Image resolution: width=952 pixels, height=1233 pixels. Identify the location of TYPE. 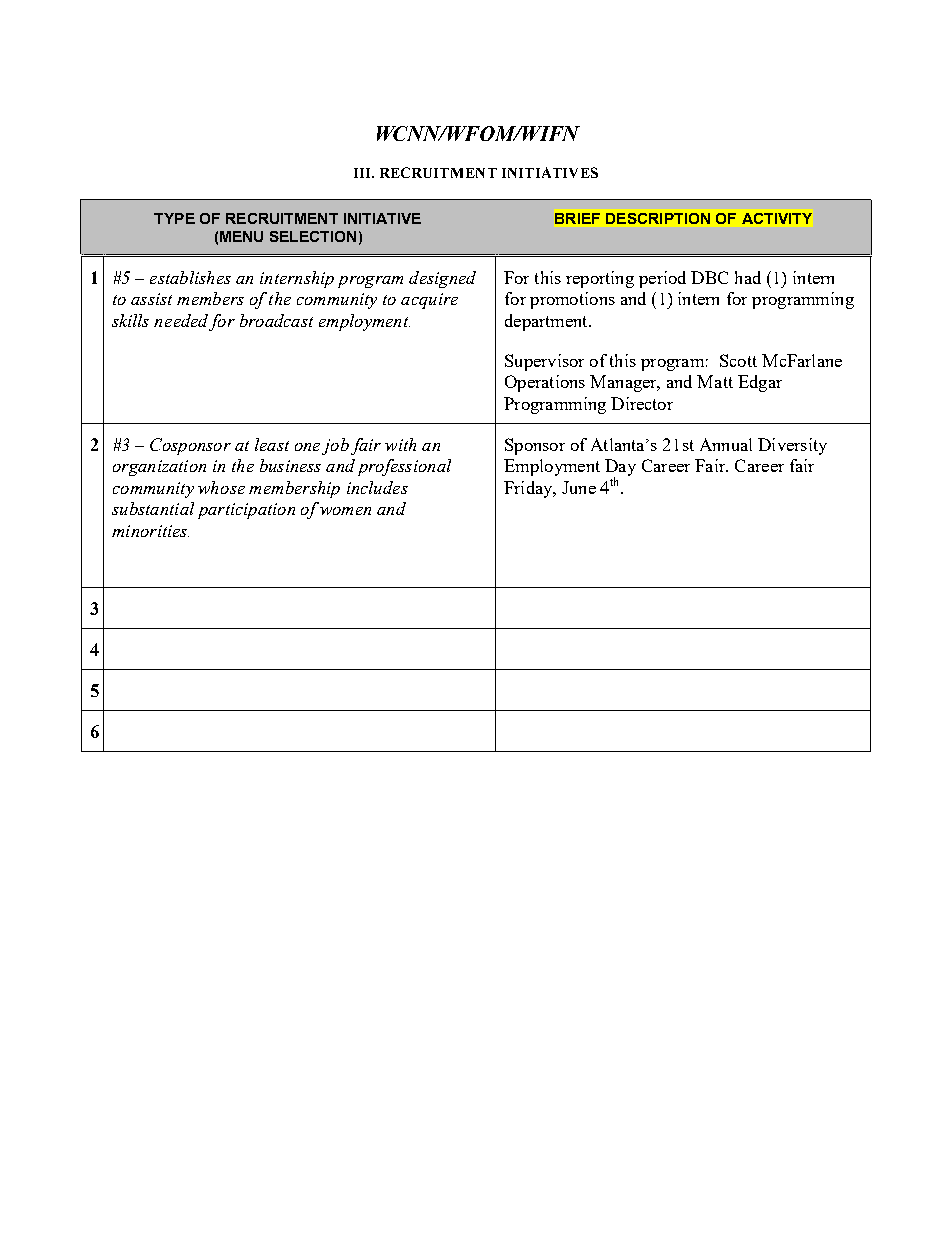
(174, 218).
